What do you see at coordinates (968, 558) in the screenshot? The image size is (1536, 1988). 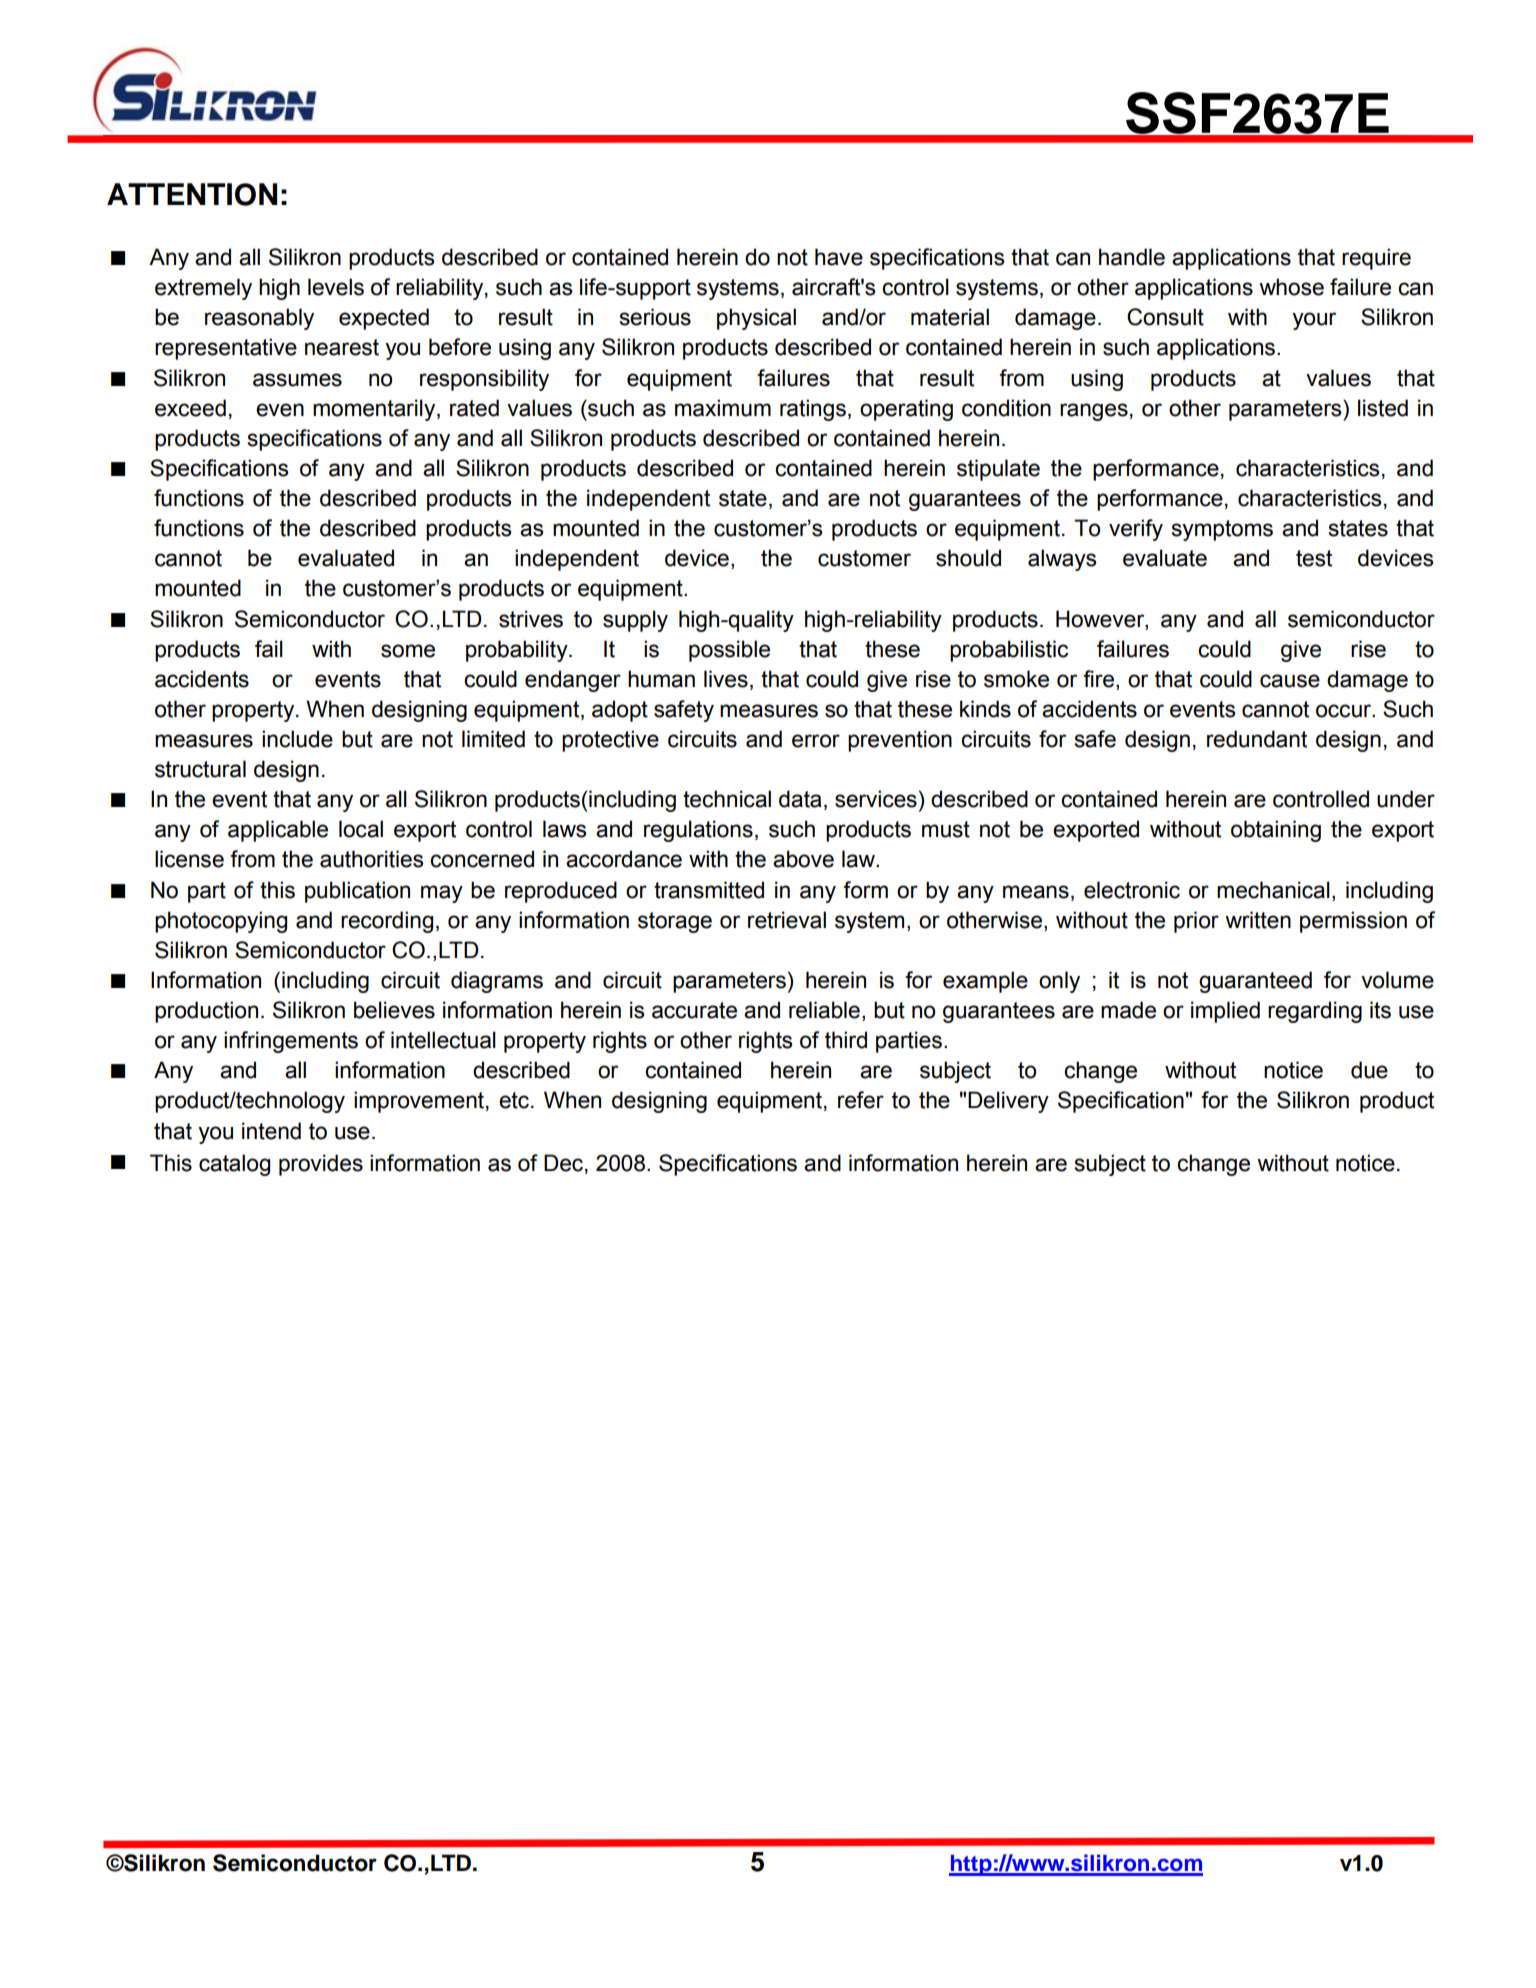 I see `should` at bounding box center [968, 558].
